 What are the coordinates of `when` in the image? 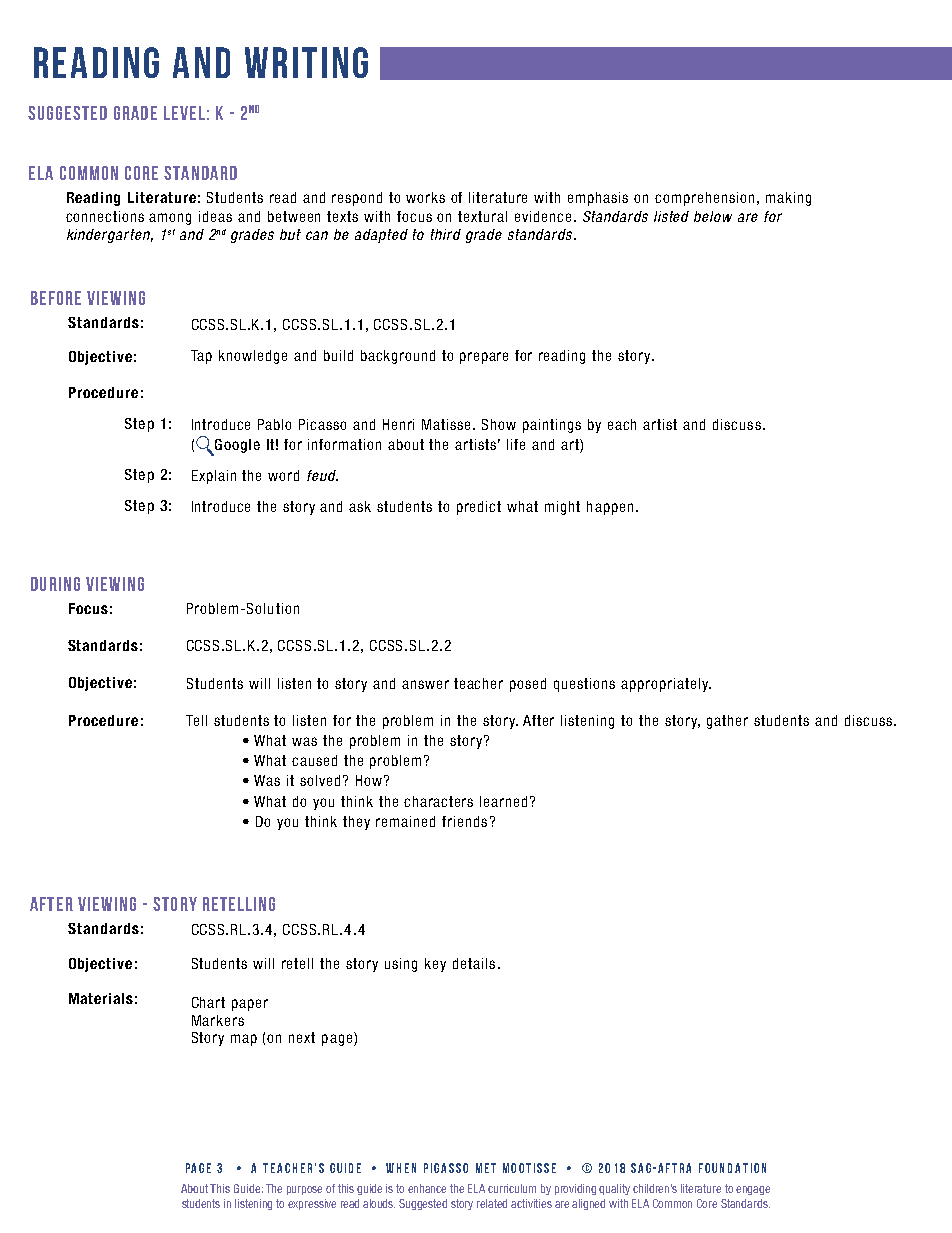 It's located at (401, 1168).
